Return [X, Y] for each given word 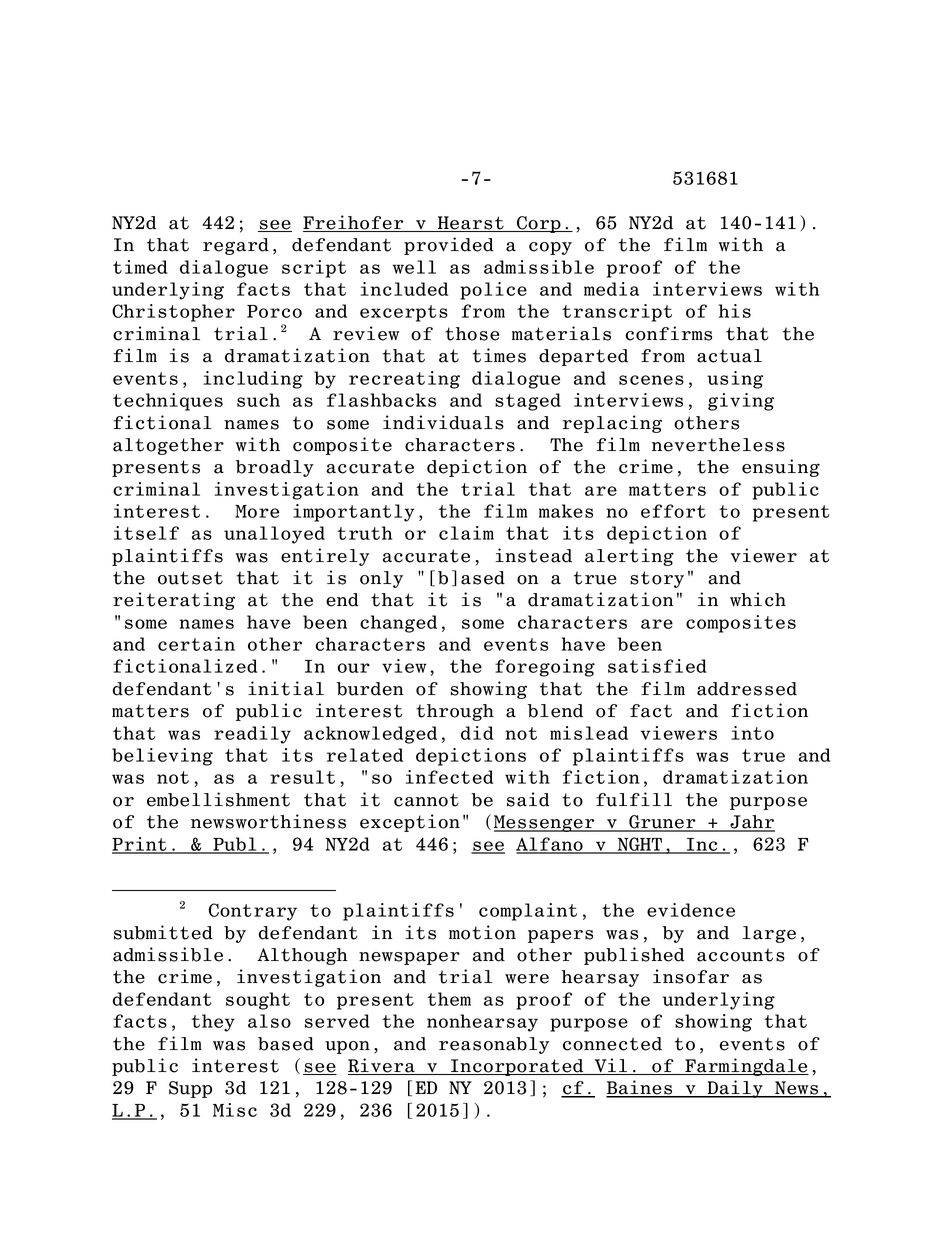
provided [449, 246]
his [735, 311]
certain [196, 644]
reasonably [494, 1045]
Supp [190, 1089]
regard [236, 246]
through [455, 712]
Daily [735, 1089]
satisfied [657, 666]
